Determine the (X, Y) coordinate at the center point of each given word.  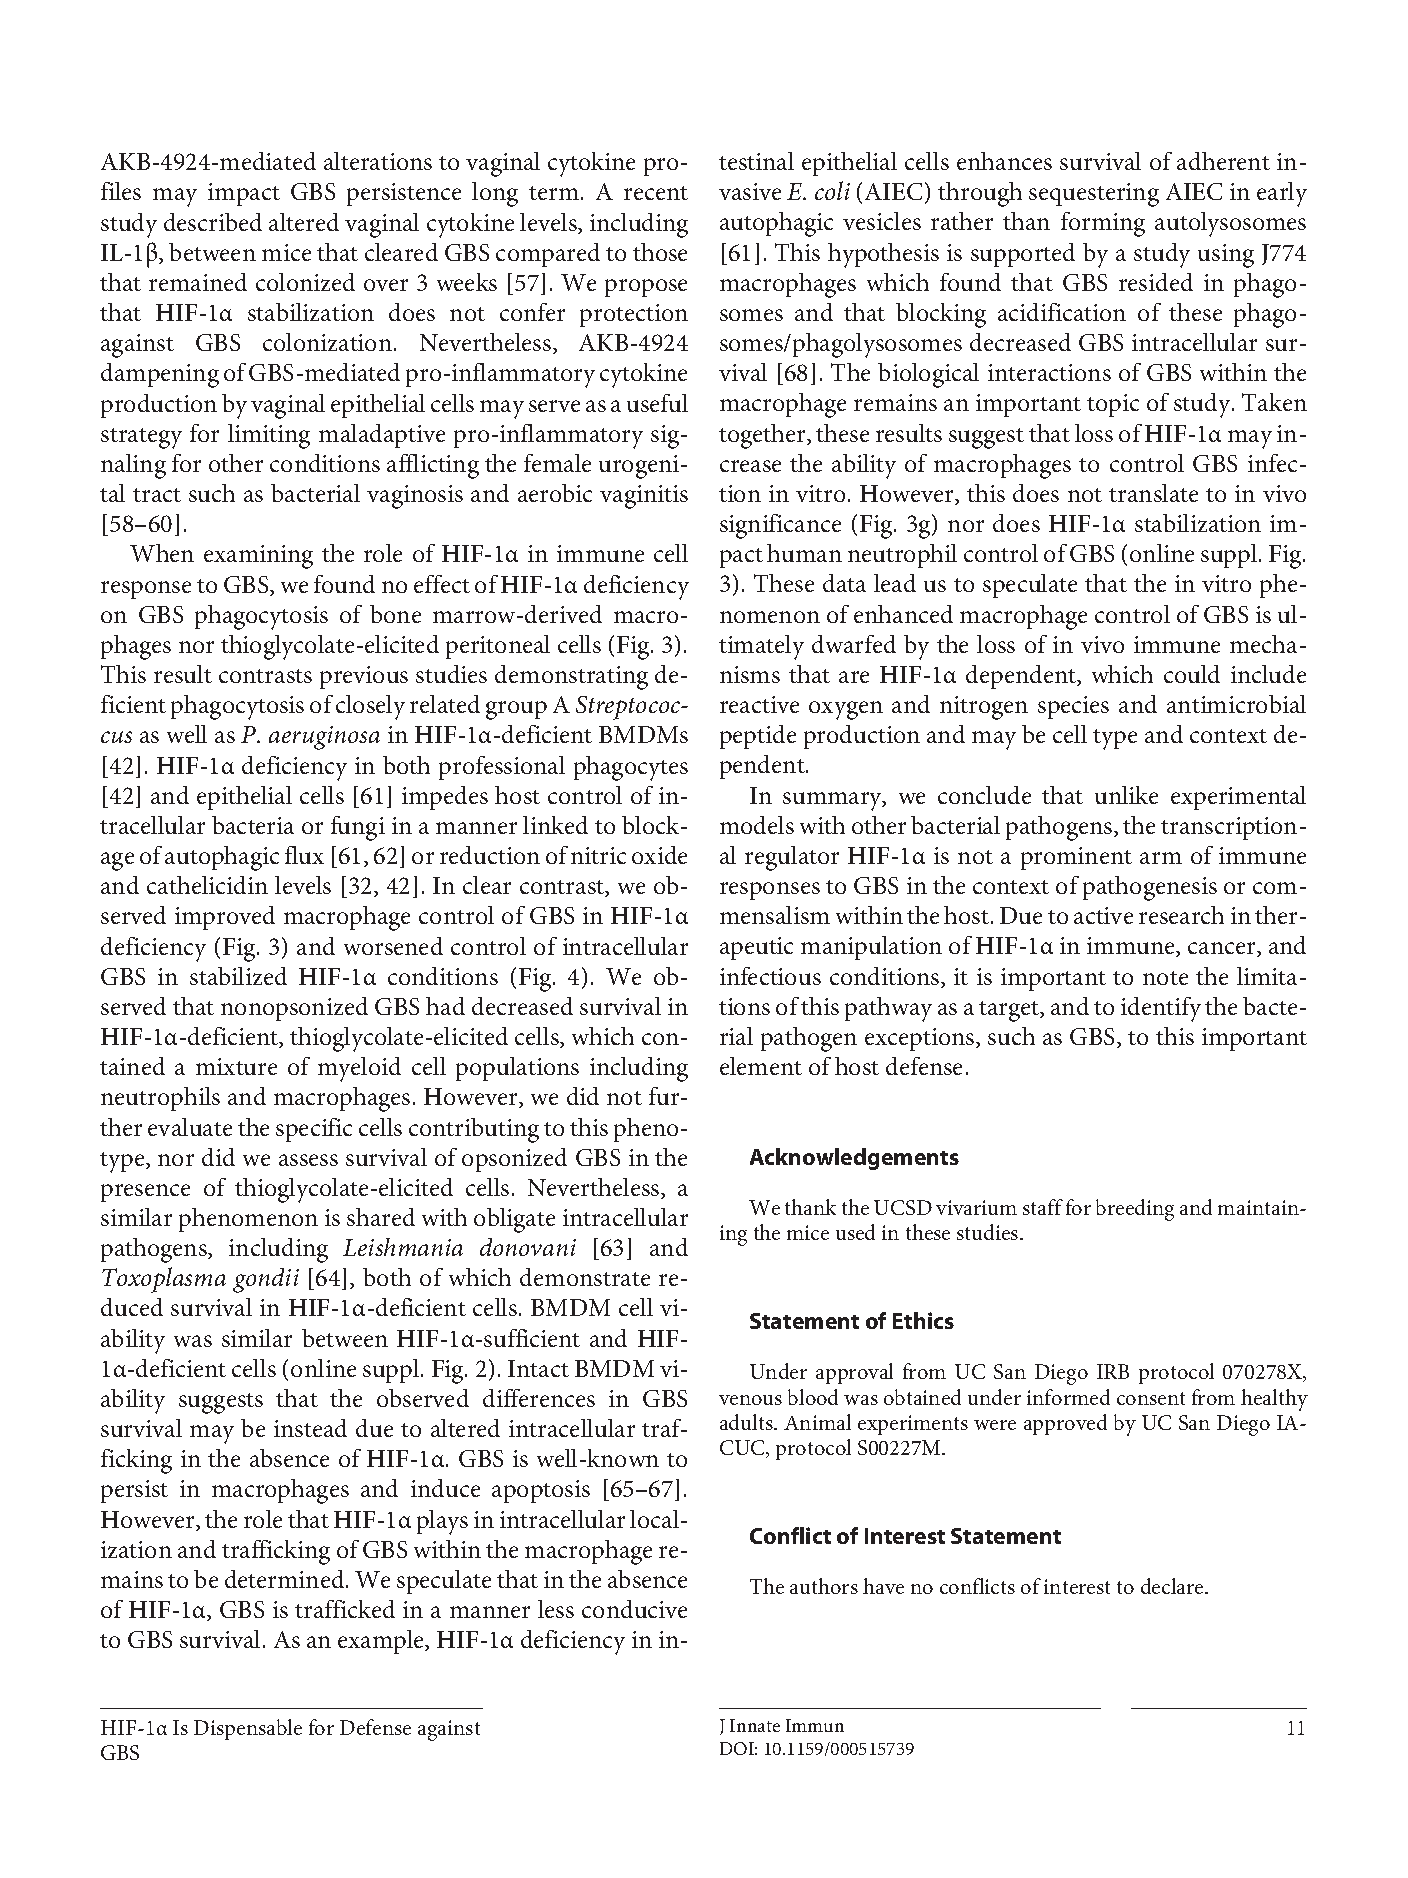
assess (308, 1160)
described (213, 222)
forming (1103, 224)
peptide (758, 737)
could (1192, 674)
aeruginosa (324, 738)
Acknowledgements (854, 1159)
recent (656, 193)
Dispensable (248, 1729)
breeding (1135, 1210)
